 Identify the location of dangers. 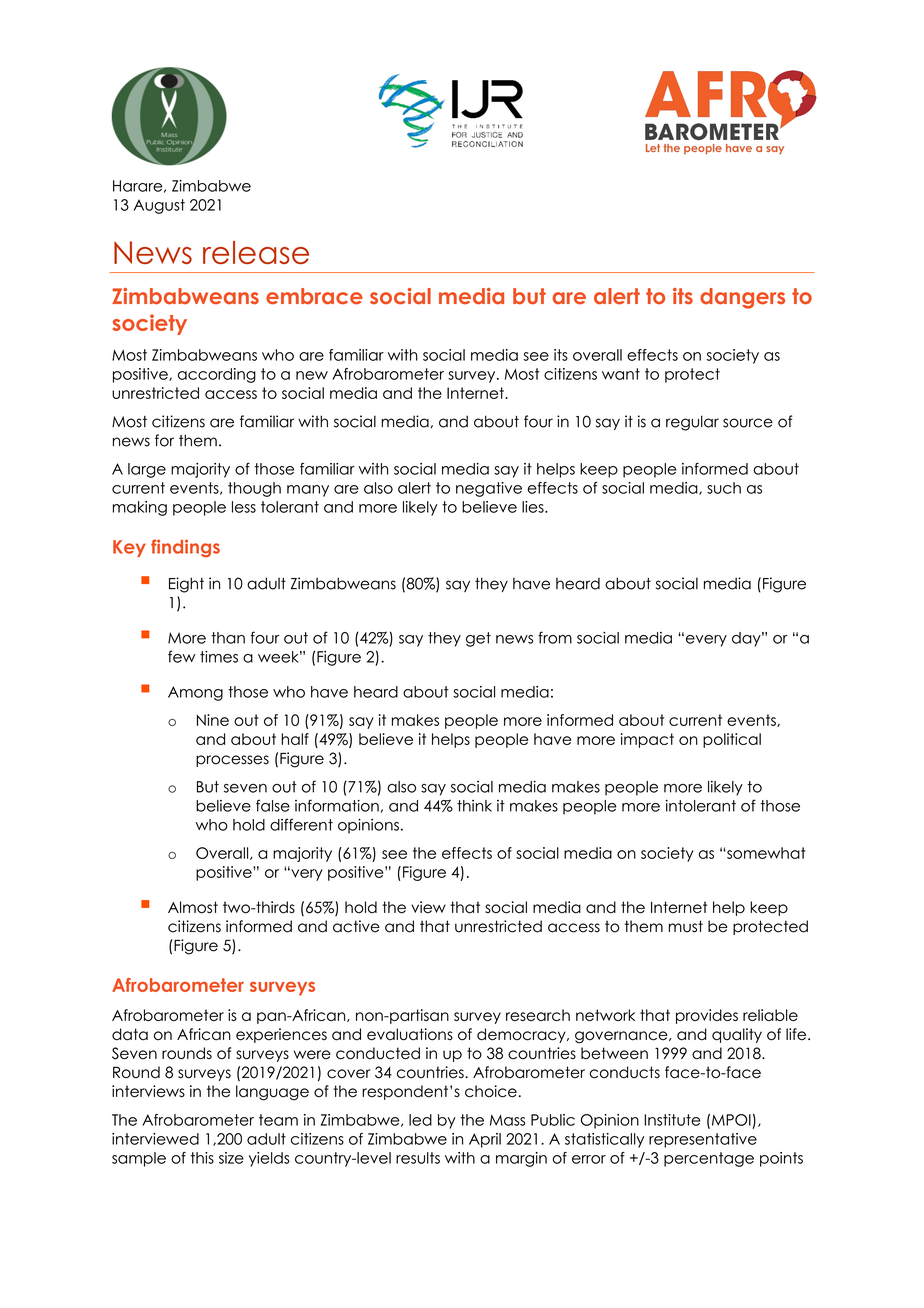
(742, 298).
